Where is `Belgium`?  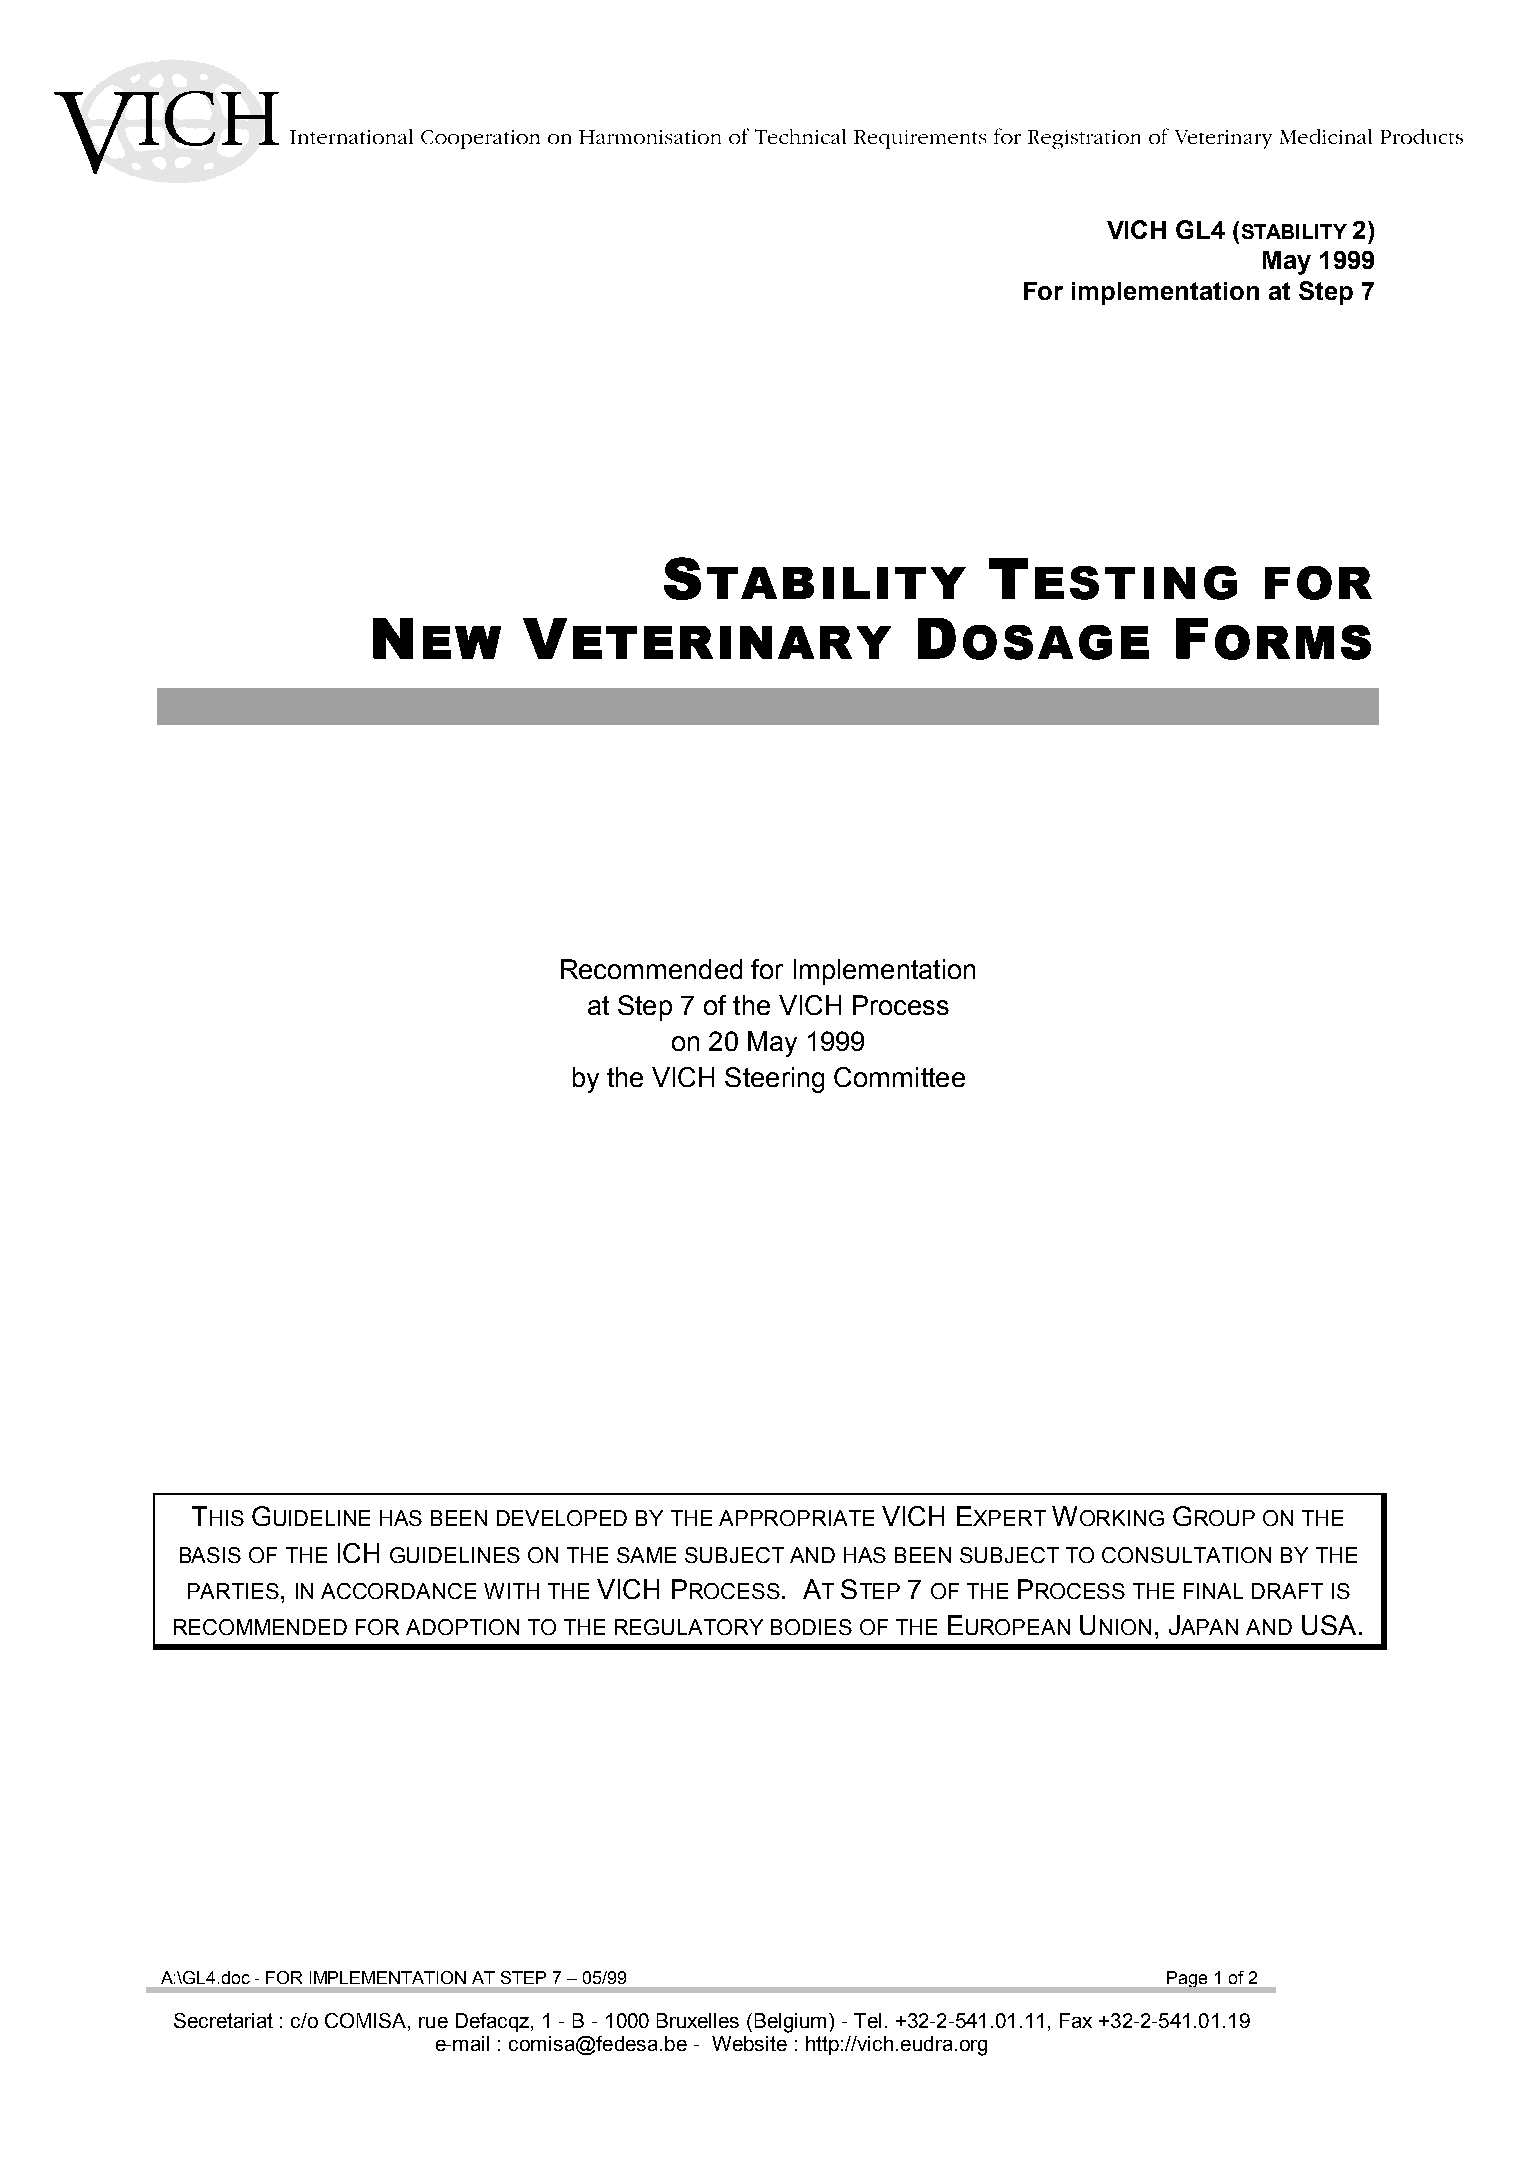 Belgium is located at coordinates (790, 2023).
